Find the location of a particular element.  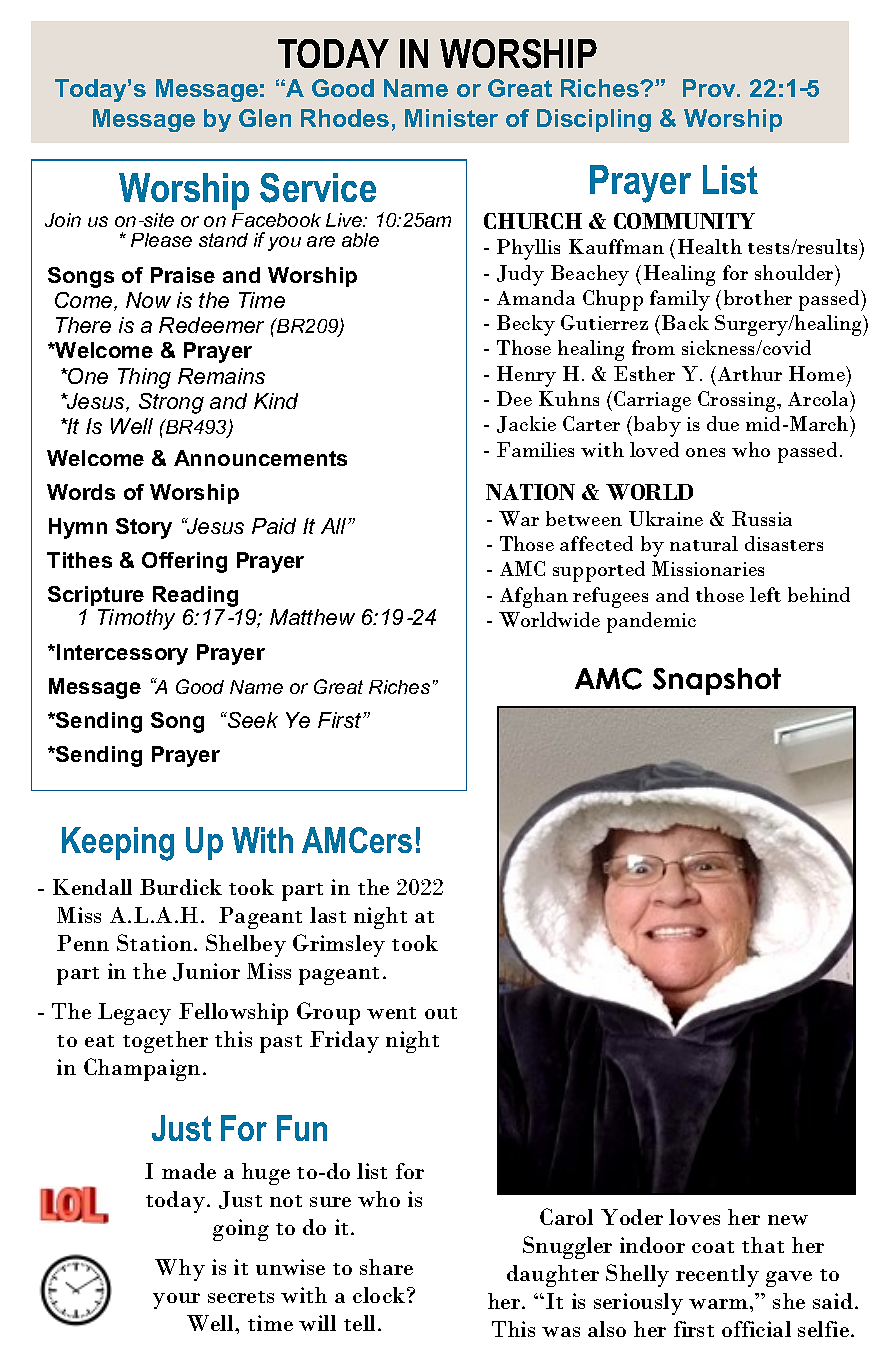

warm is located at coordinates (718, 1304).
